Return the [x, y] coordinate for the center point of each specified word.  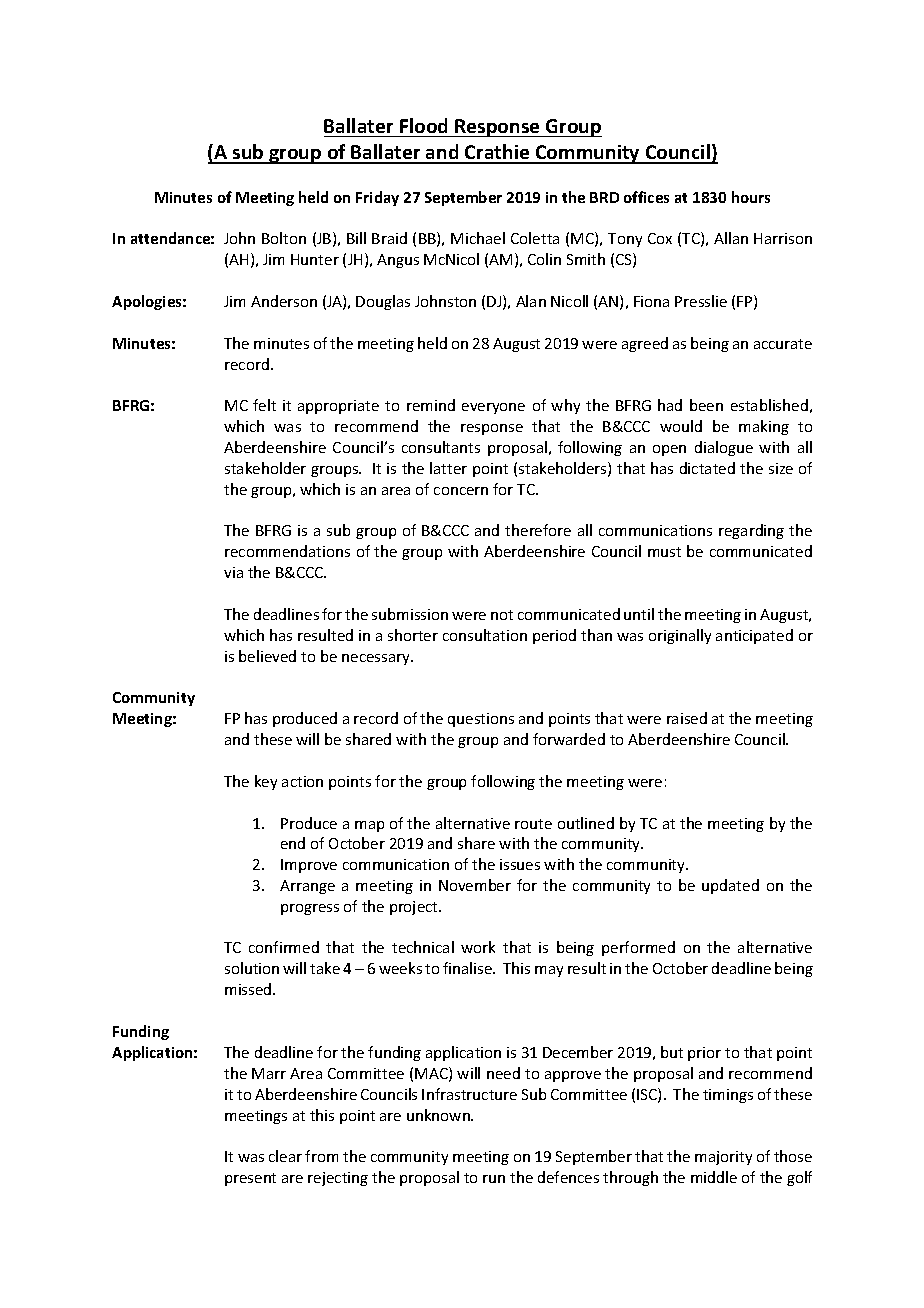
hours [751, 197]
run [494, 1179]
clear [285, 1156]
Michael [478, 238]
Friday [377, 198]
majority [723, 1158]
